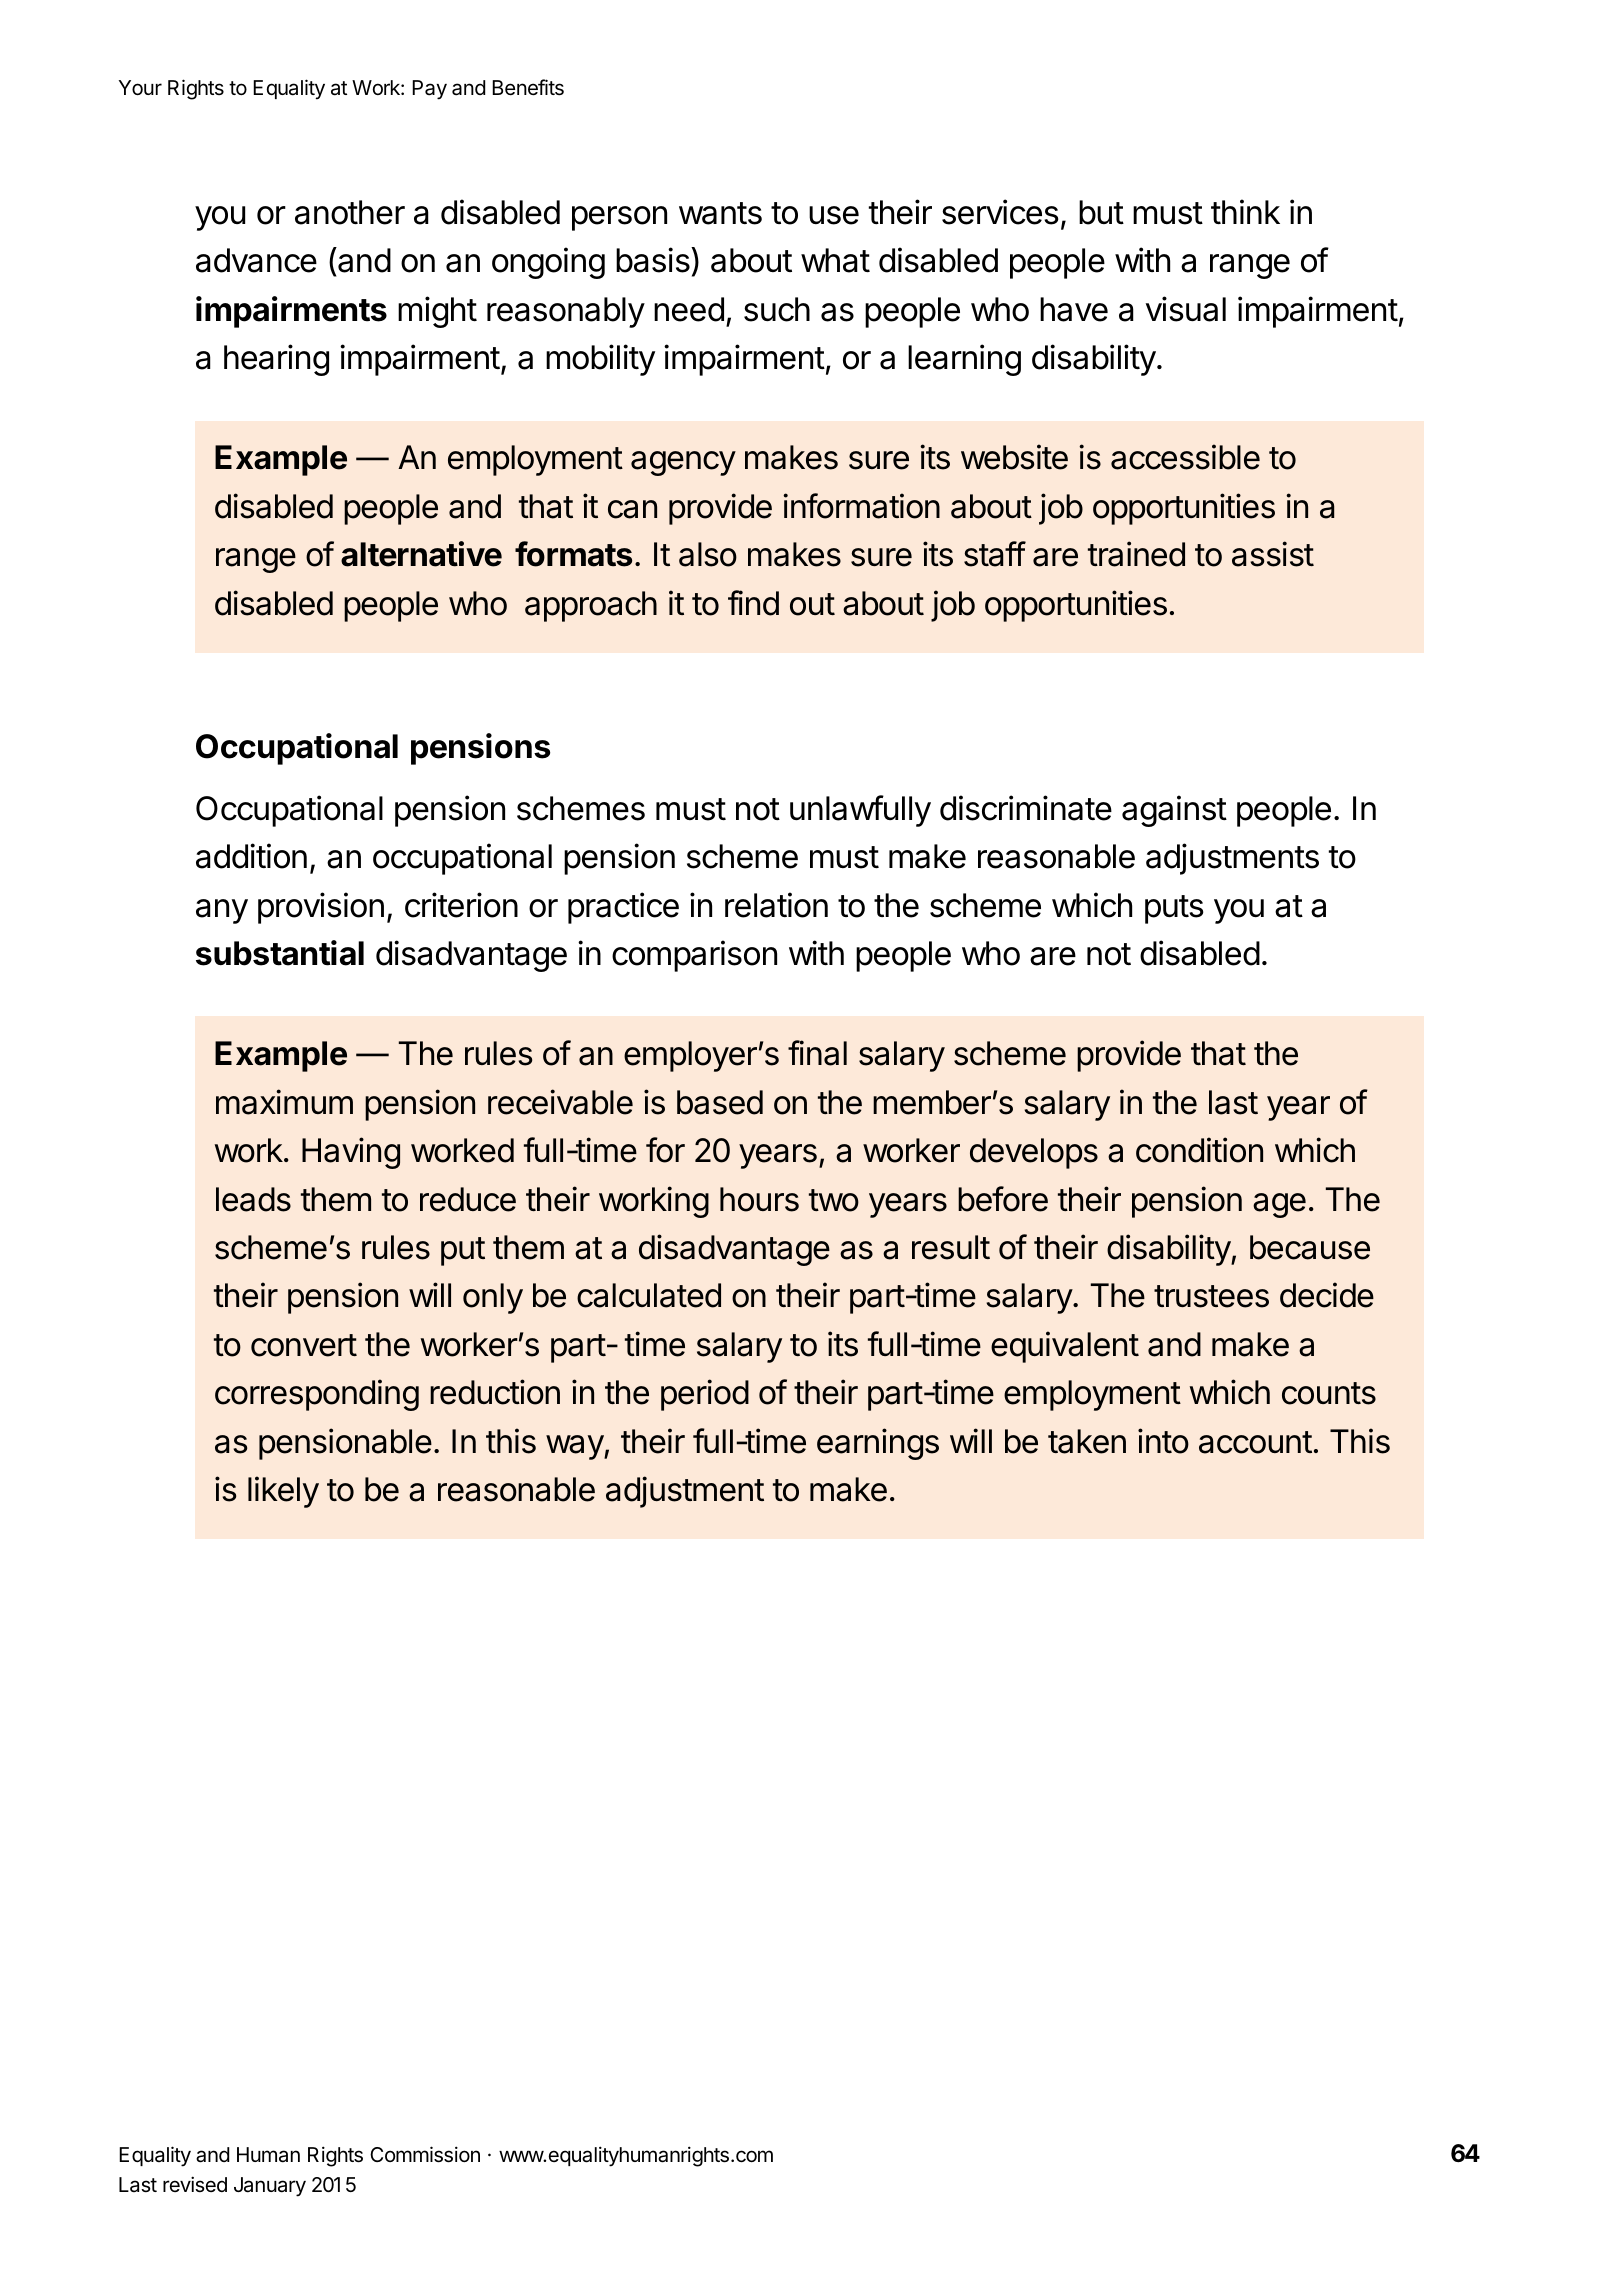 Image resolution: width=1609 pixels, height=2274 pixels. Describe the element at coordinates (1245, 211) in the screenshot. I see `think` at that location.
